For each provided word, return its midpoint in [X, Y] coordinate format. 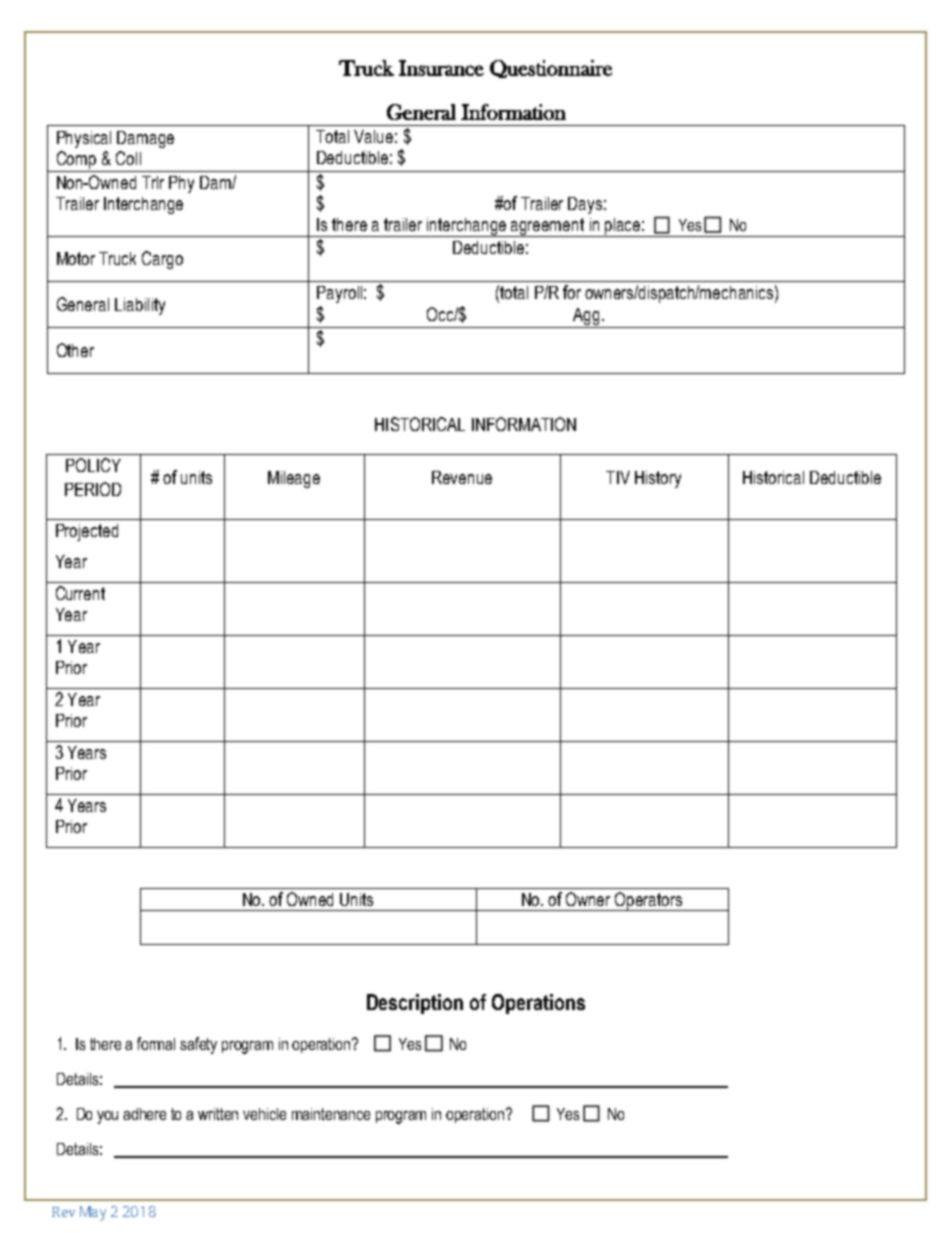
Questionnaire [551, 69]
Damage [145, 139]
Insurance [441, 68]
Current [80, 593]
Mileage [294, 479]
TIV [618, 477]
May [93, 1213]
